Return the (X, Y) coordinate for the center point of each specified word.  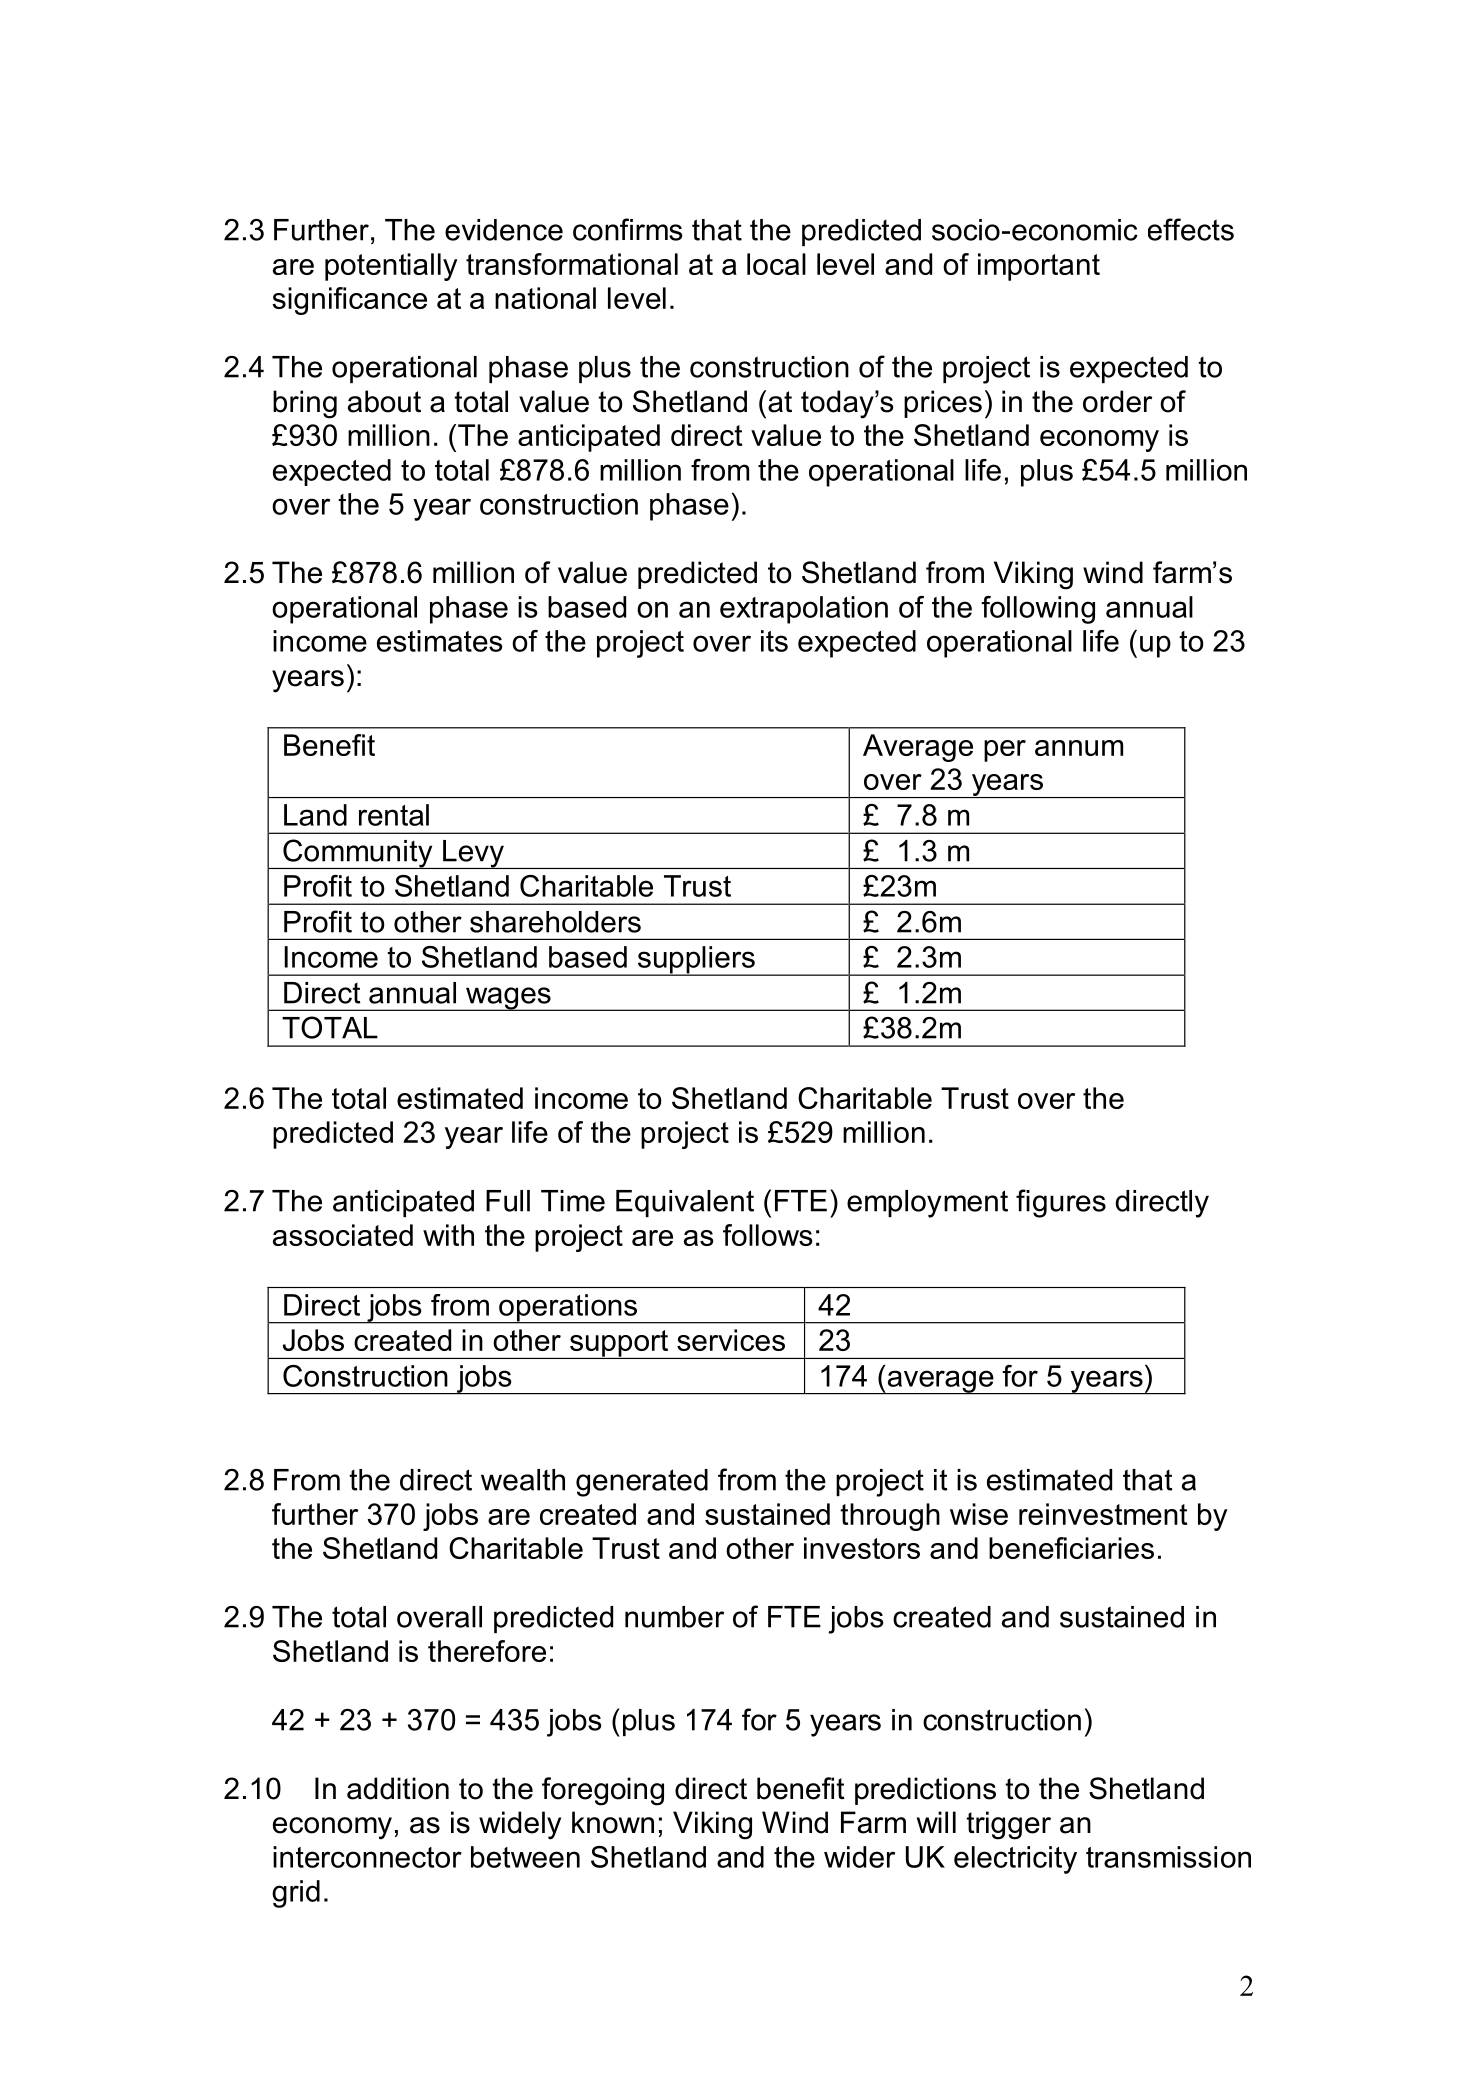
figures (1061, 1203)
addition (398, 1788)
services (731, 1340)
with (448, 1235)
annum (1079, 748)
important (1039, 267)
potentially (391, 267)
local (776, 264)
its (774, 641)
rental (394, 815)
